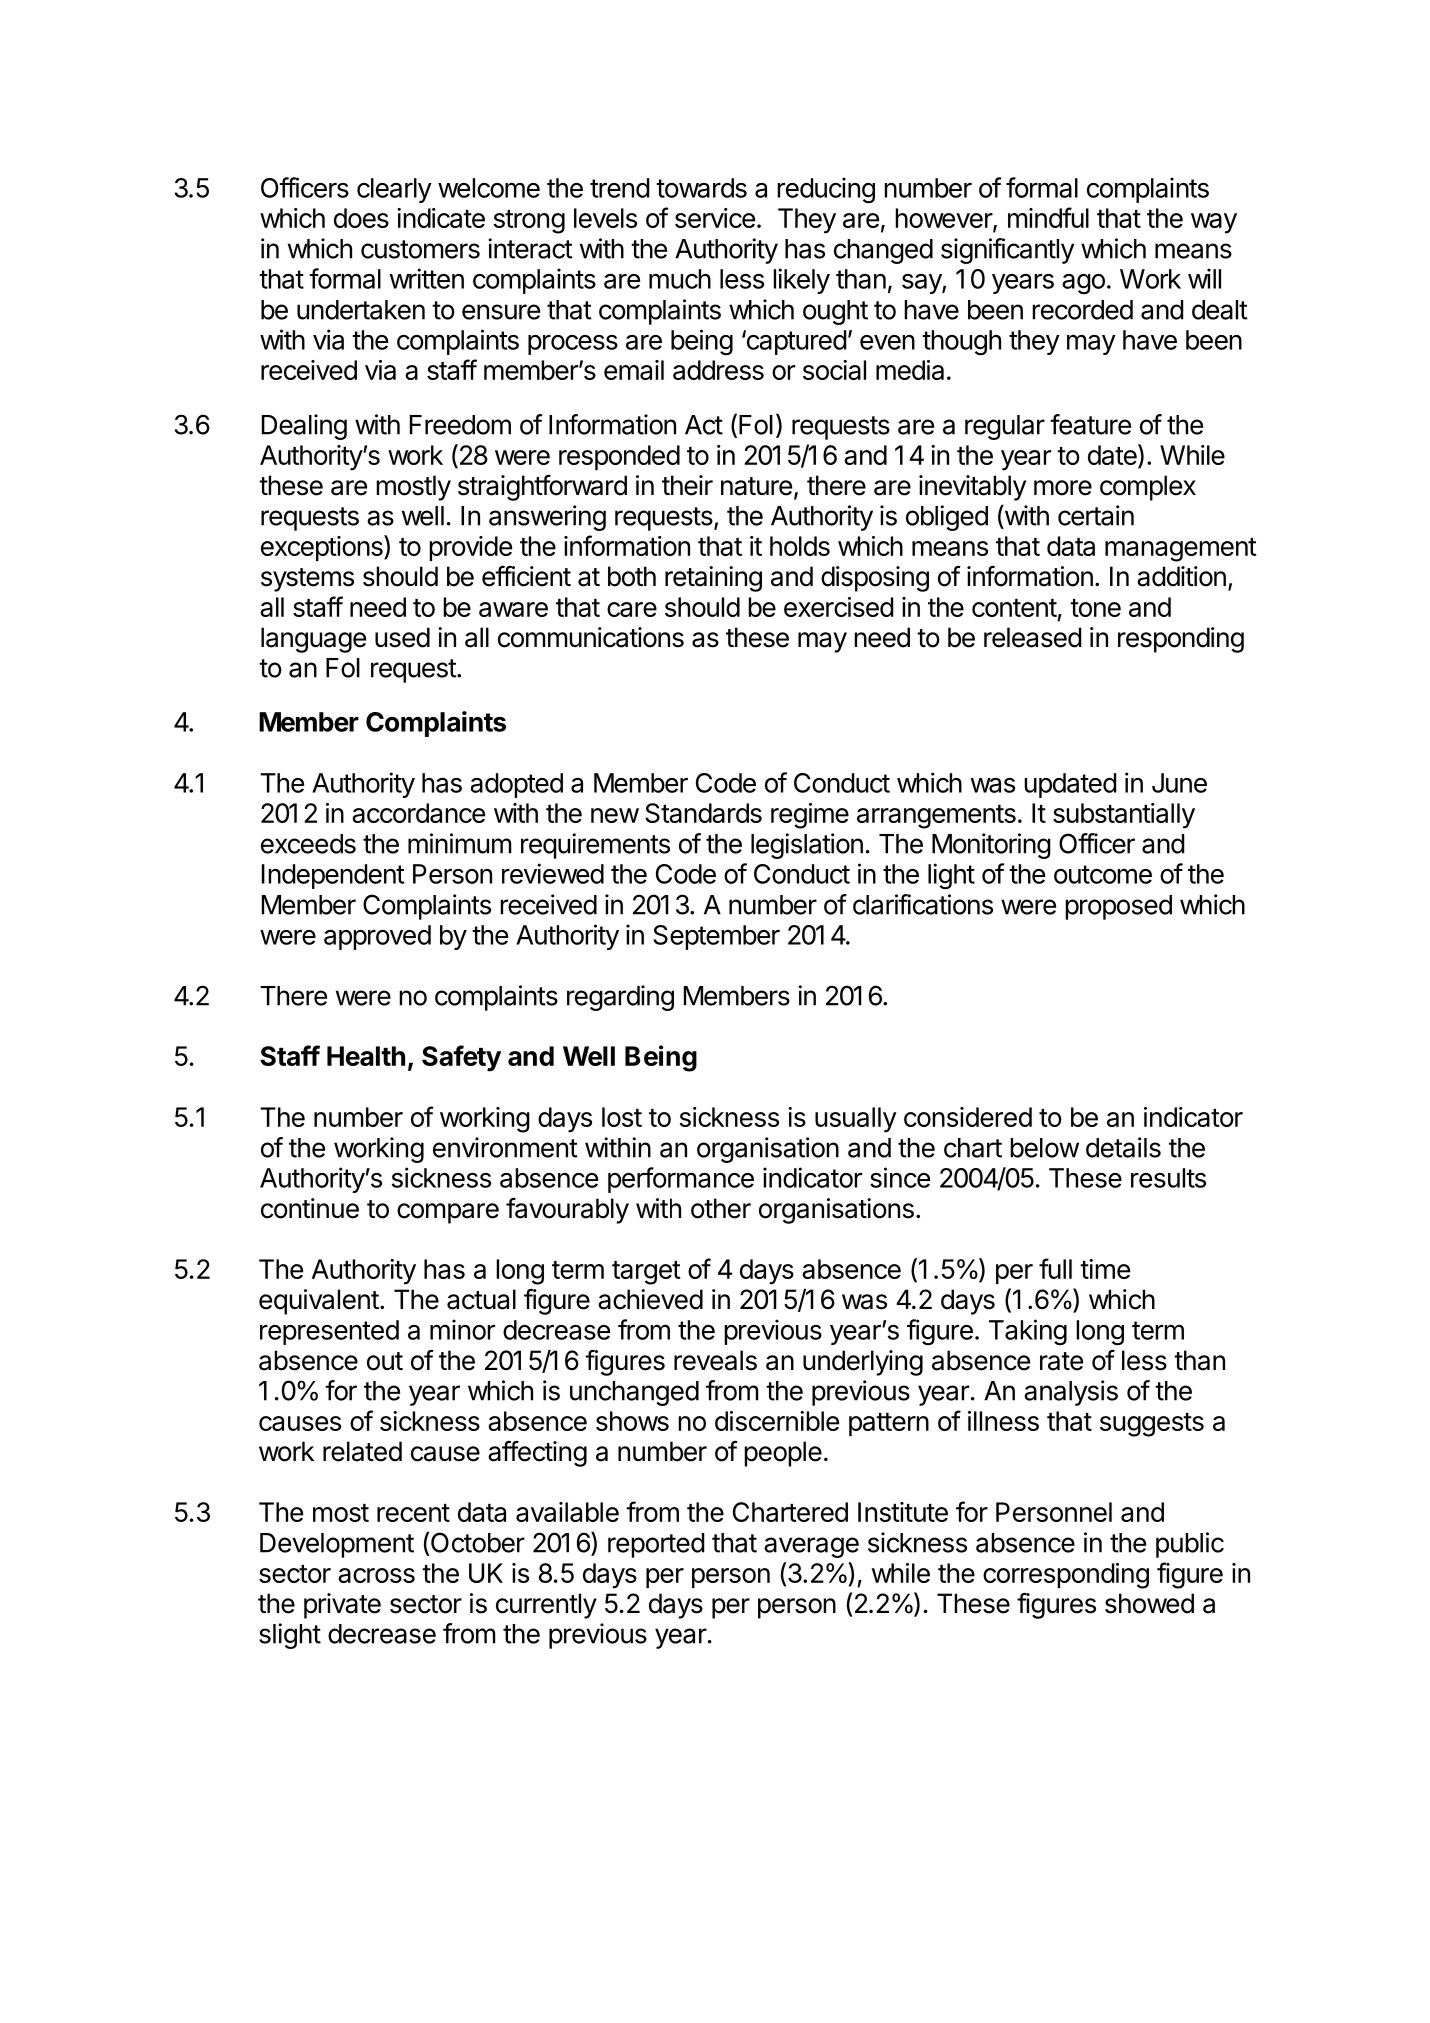 This screenshot has height=2023, width=1430. What do you see at coordinates (1123, 1147) in the screenshot?
I see `details` at bounding box center [1123, 1147].
